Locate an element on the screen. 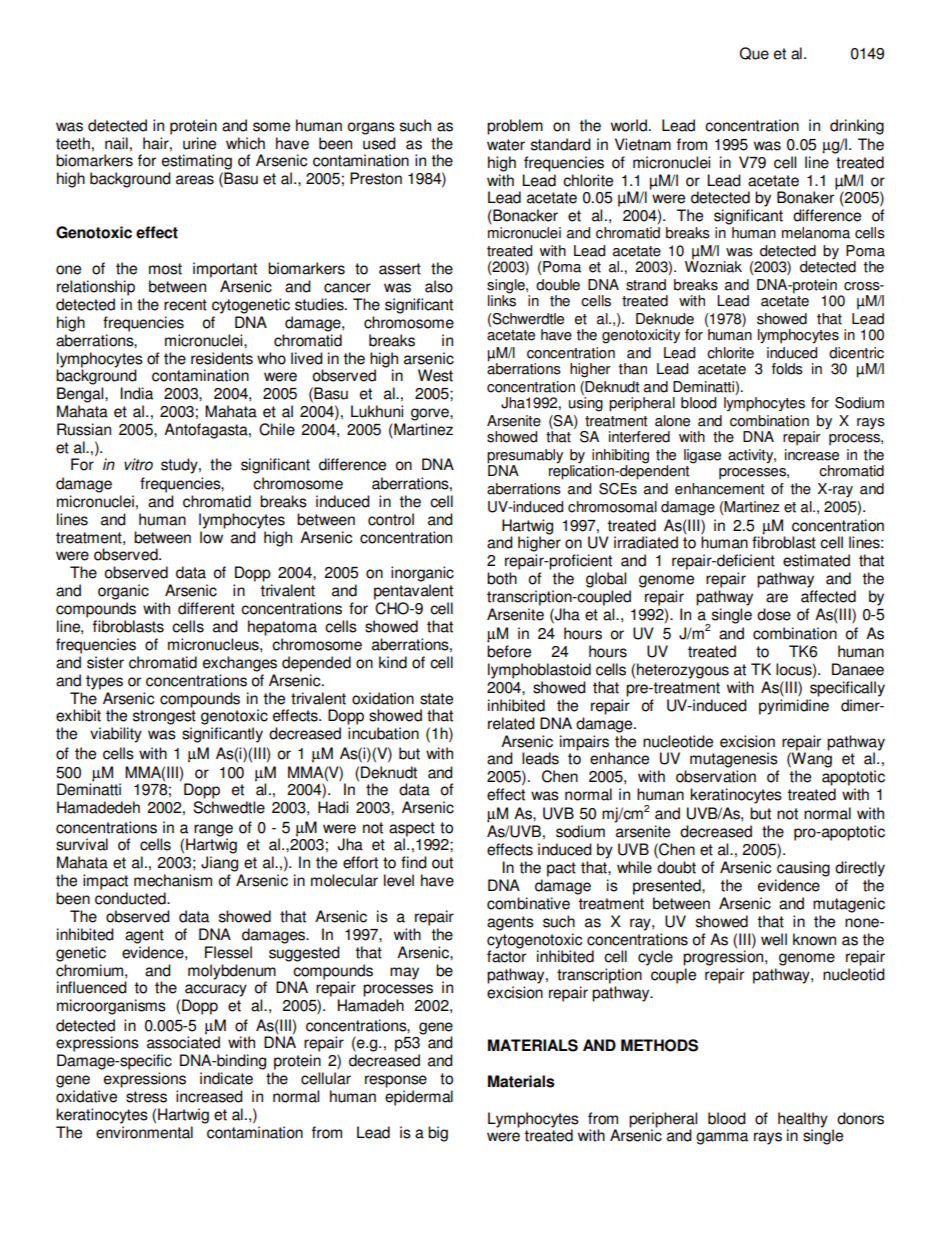 The width and height of the screenshot is (952, 1233). out is located at coordinates (442, 863).
